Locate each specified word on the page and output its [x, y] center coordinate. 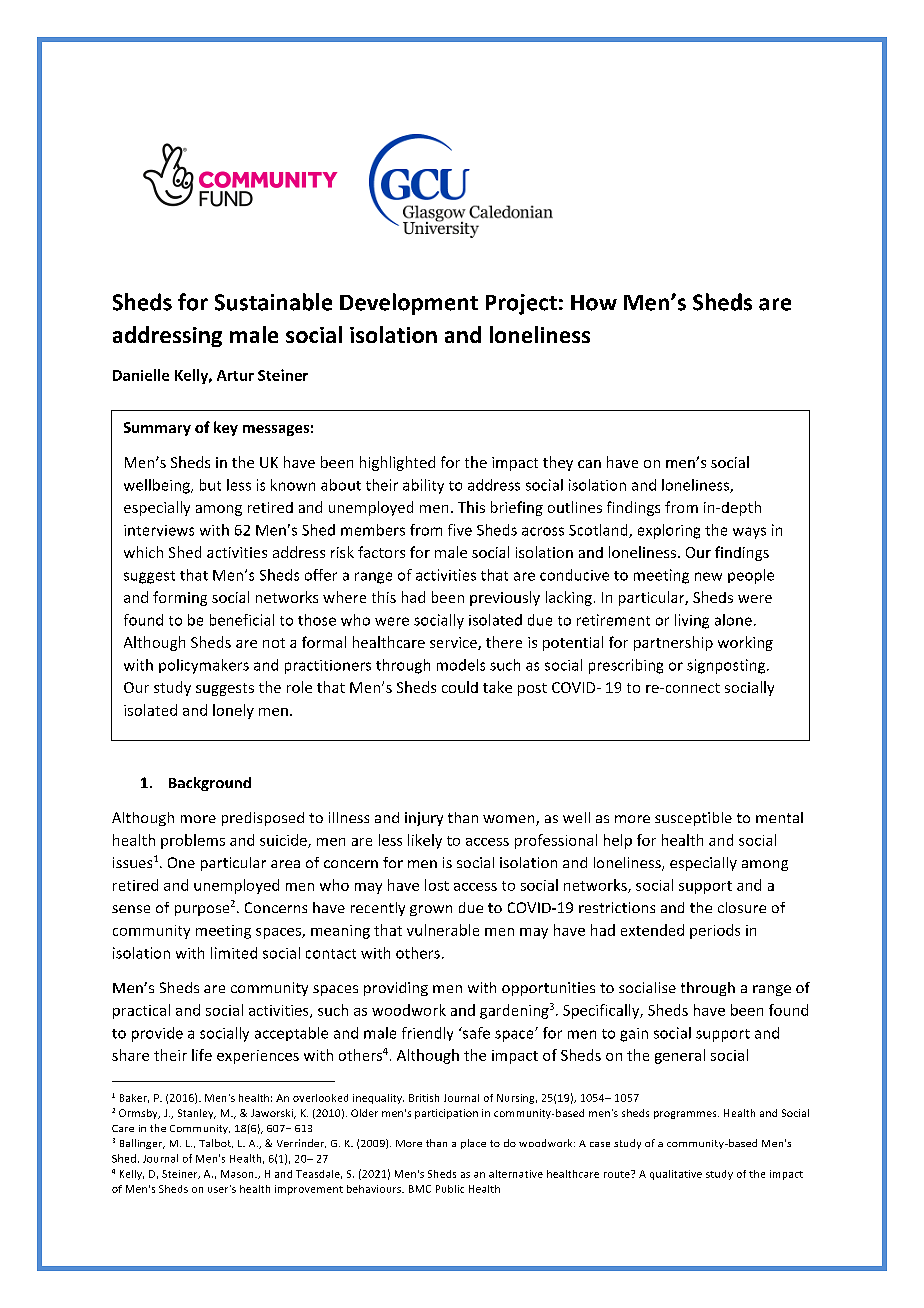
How [594, 303]
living [692, 621]
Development [409, 304]
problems [193, 841]
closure [742, 907]
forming [180, 598]
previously [505, 598]
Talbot [216, 1143]
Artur [235, 375]
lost [437, 885]
